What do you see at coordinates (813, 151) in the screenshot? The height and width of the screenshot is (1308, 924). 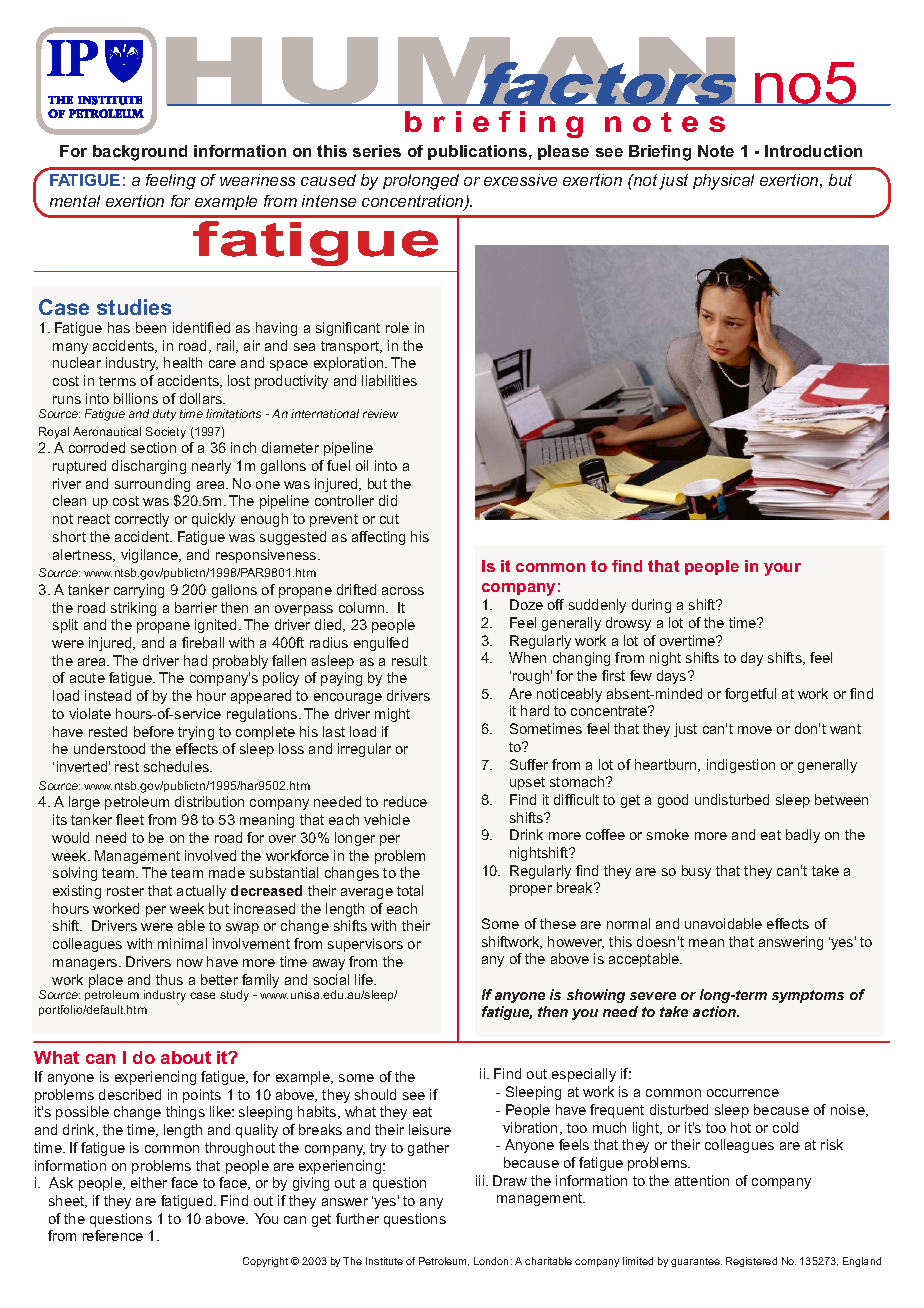 I see `Introduction` at bounding box center [813, 151].
